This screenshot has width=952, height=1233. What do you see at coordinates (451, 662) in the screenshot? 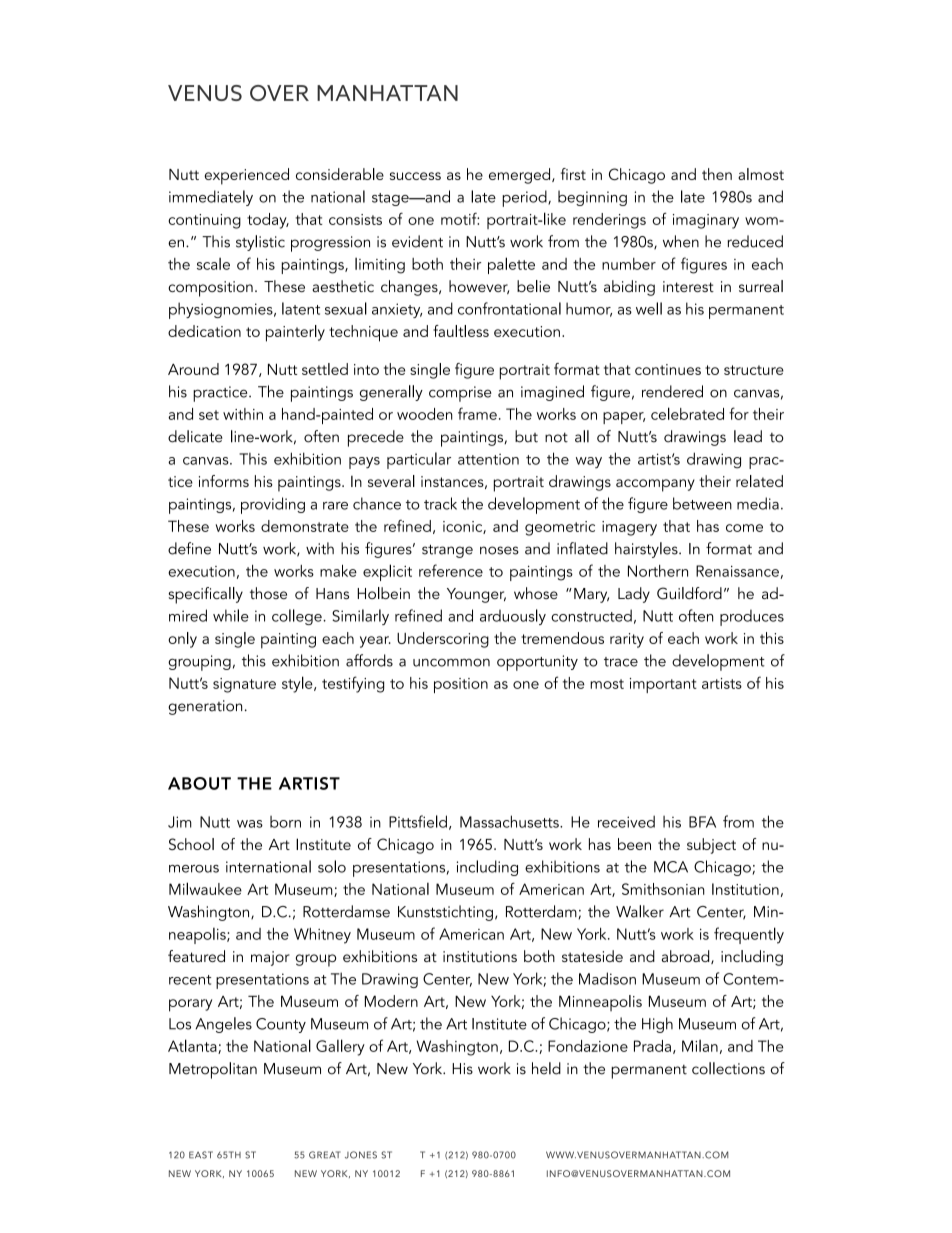
I see `uncommon` at bounding box center [451, 662].
